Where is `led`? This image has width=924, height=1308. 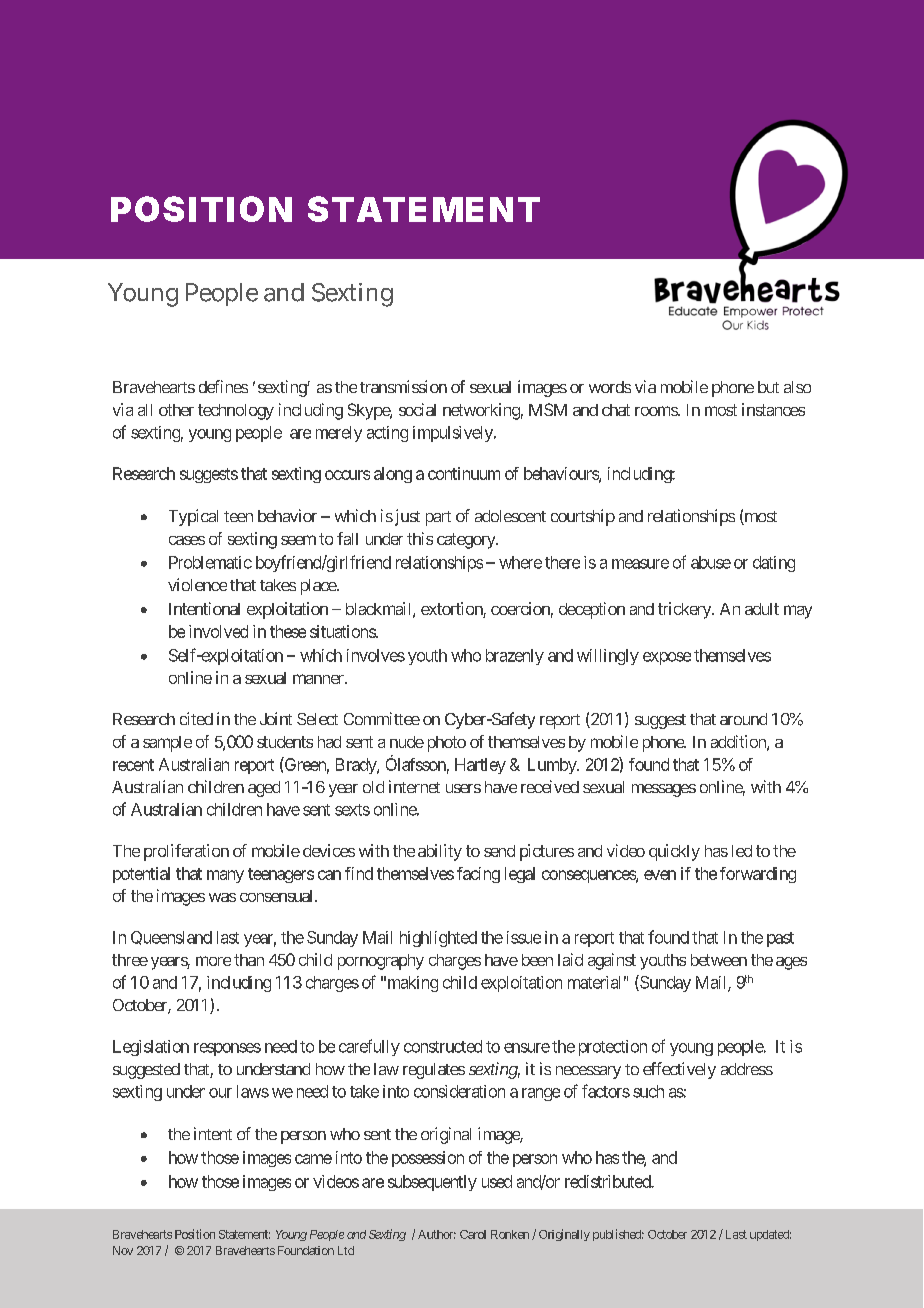
led is located at coordinates (742, 851).
